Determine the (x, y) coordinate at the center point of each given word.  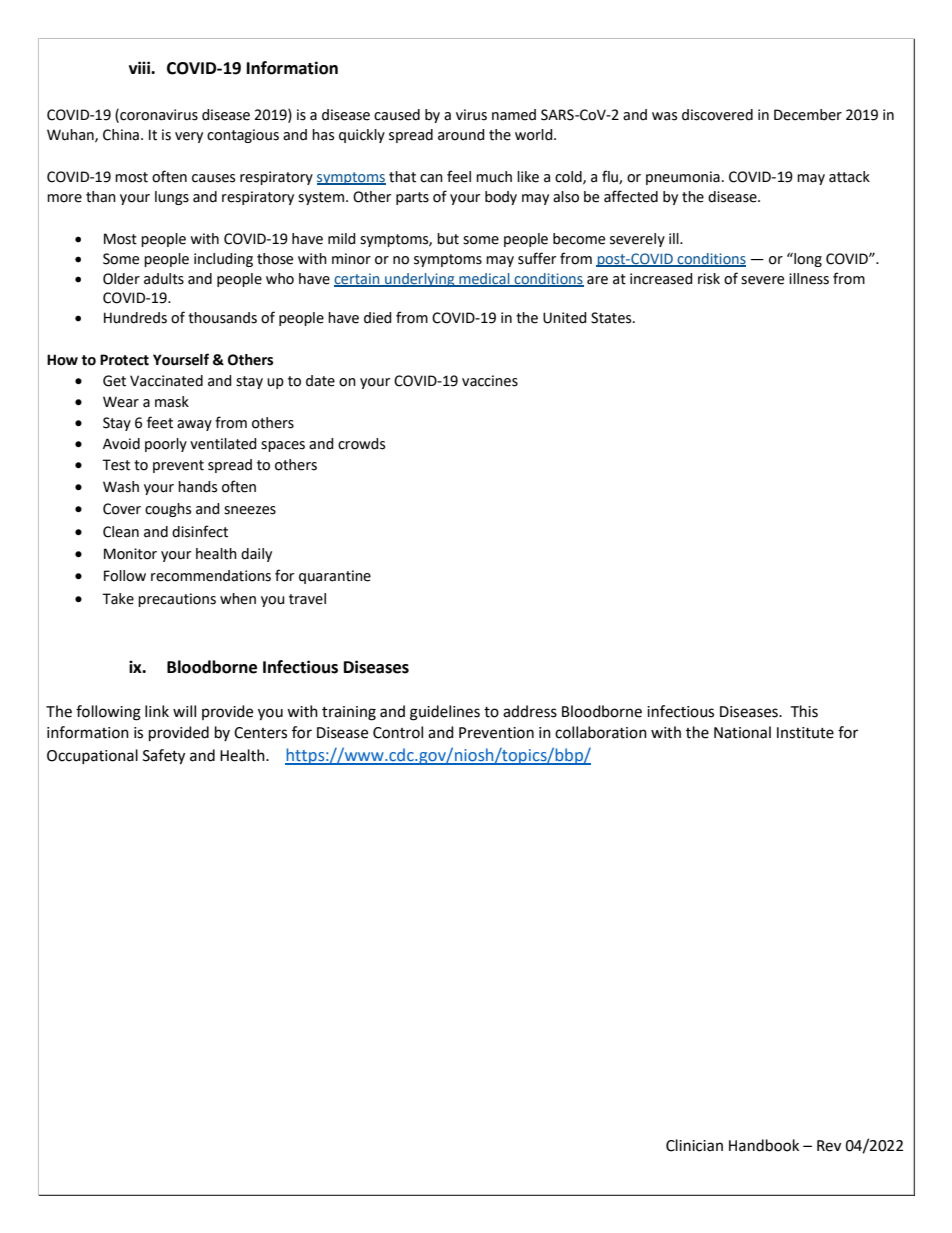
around (461, 135)
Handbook (764, 1145)
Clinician (694, 1145)
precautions (177, 600)
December (808, 115)
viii (140, 67)
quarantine (335, 577)
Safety (164, 757)
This (804, 711)
